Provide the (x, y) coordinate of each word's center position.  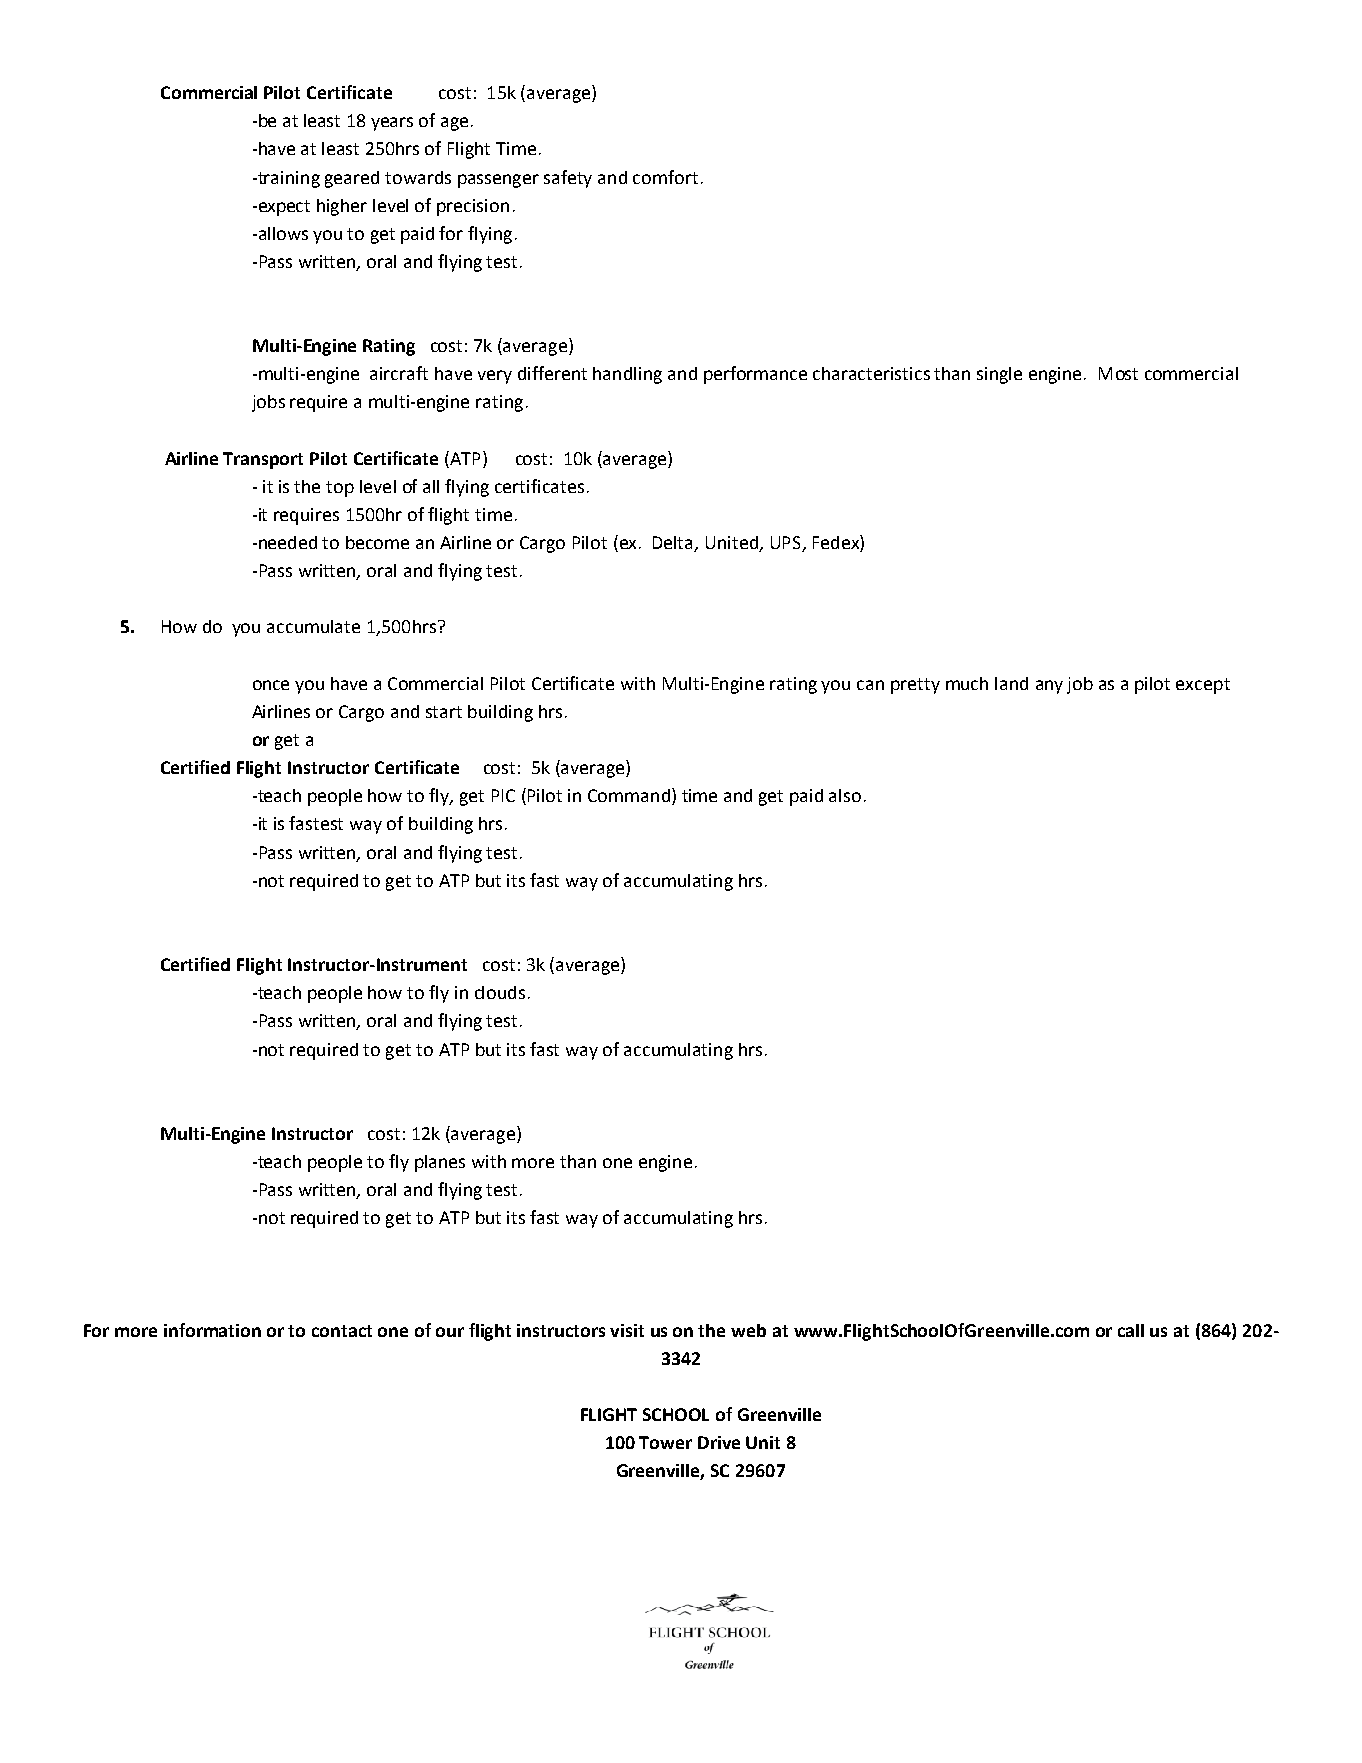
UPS (787, 544)
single (999, 375)
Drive (719, 1442)
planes (440, 1163)
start (444, 712)
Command (630, 796)
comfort (665, 177)
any (1049, 687)
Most (1118, 373)
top (340, 489)
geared (352, 179)
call (1131, 1330)
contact (342, 1331)
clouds (500, 992)
